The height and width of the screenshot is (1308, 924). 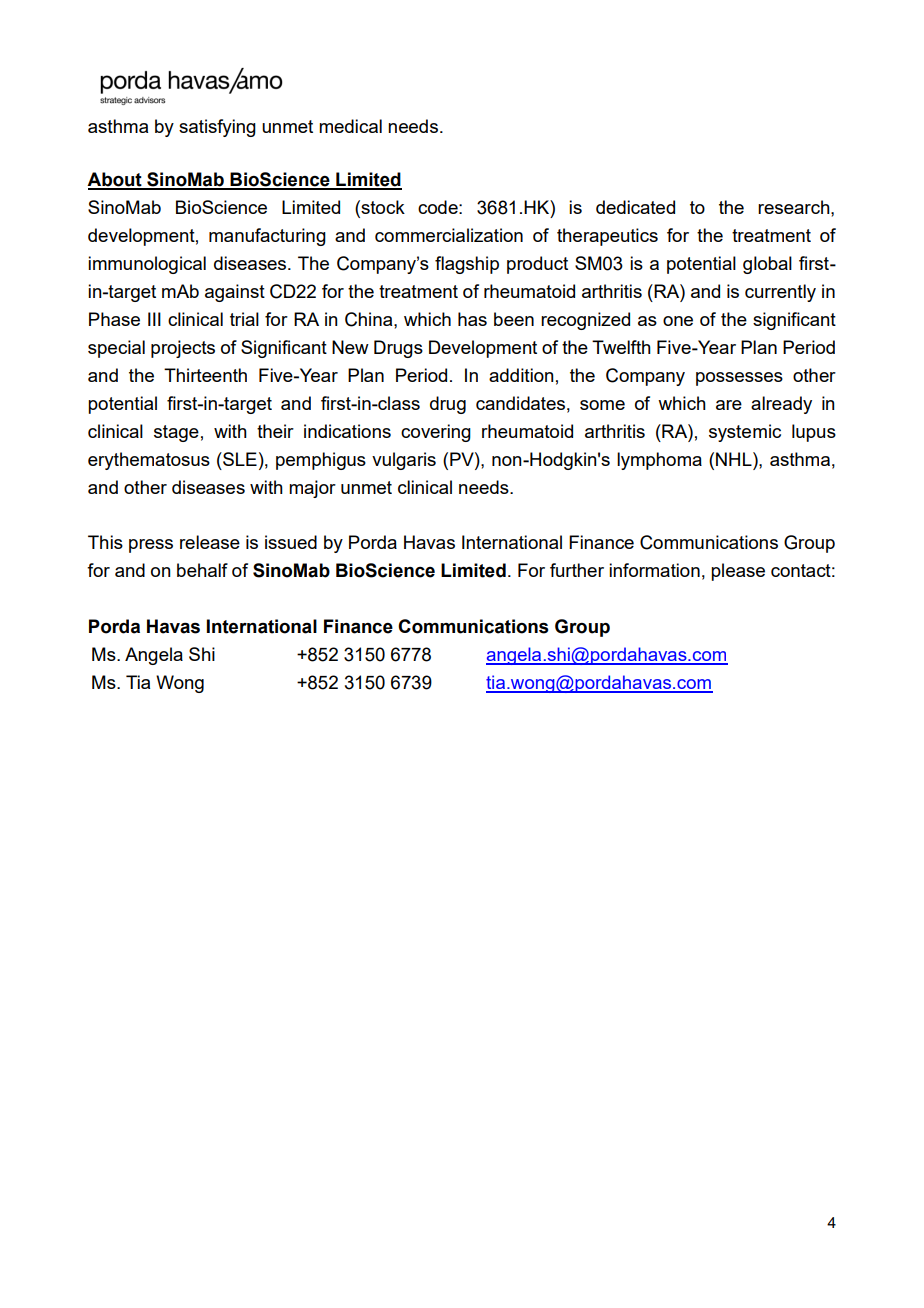 What do you see at coordinates (217, 128) in the screenshot?
I see `satisfying` at bounding box center [217, 128].
